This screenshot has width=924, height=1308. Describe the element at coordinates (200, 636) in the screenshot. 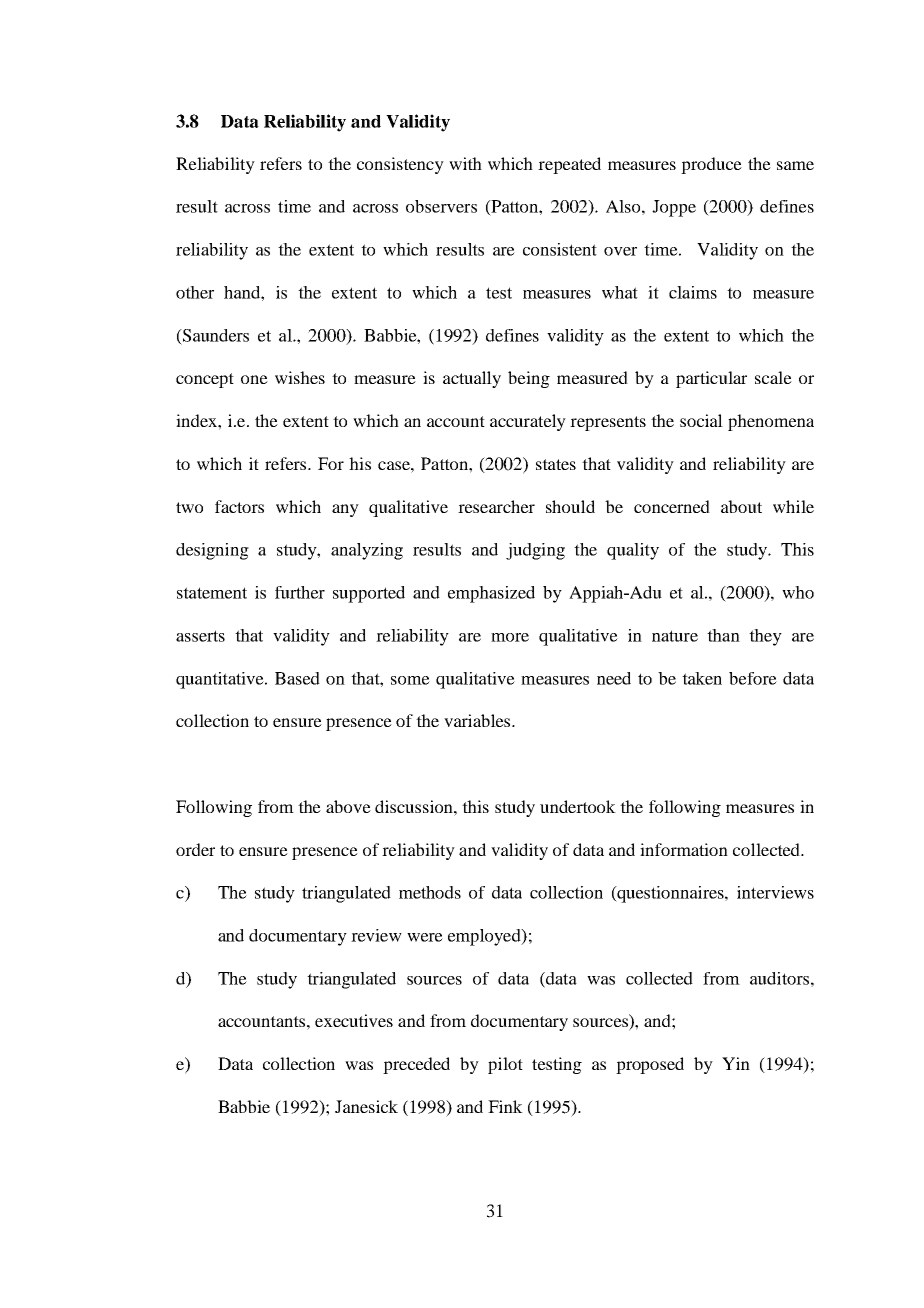

I see `asserts` at that location.
